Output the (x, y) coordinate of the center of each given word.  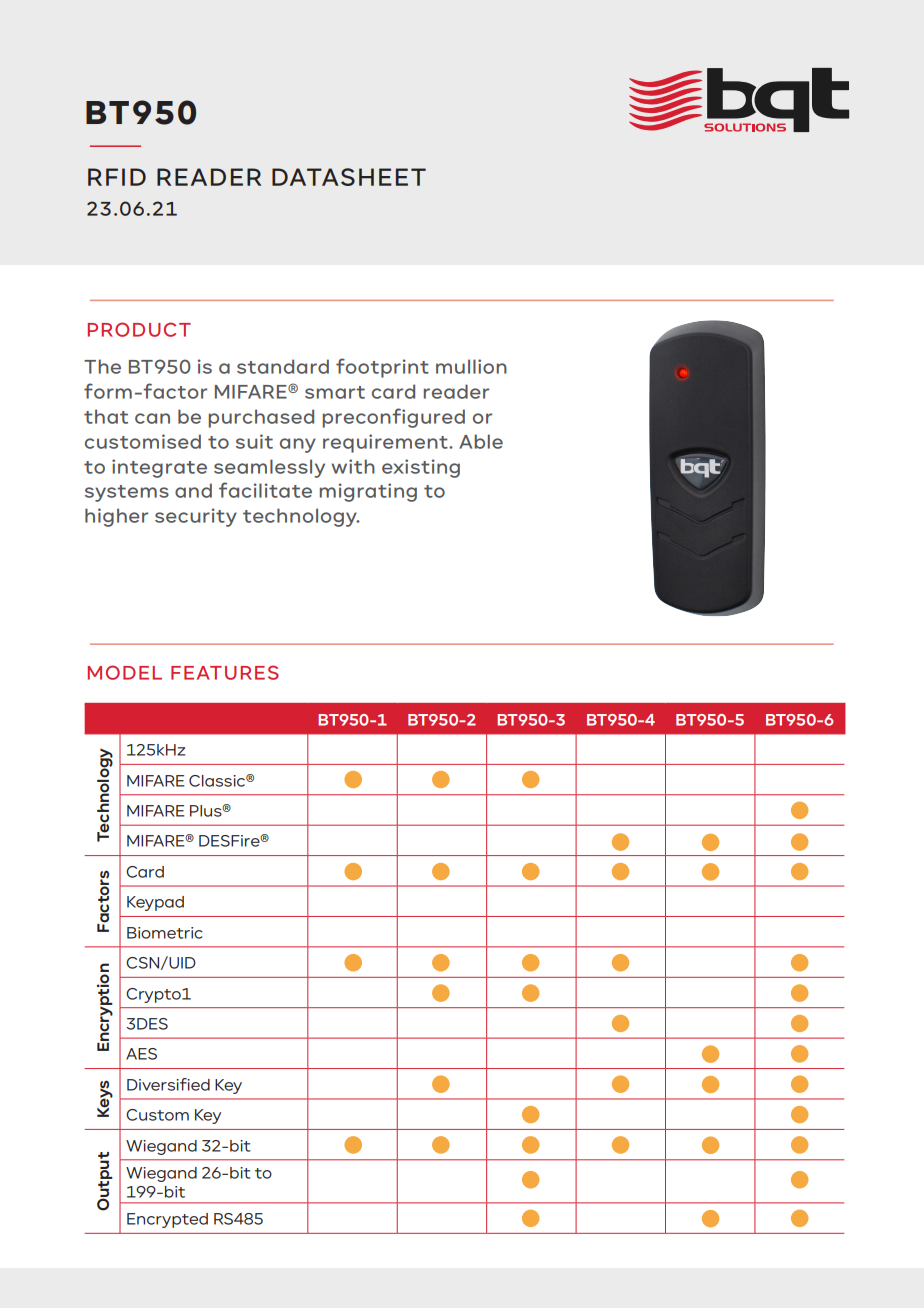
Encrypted (167, 1220)
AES (141, 1054)
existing (421, 468)
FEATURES (225, 672)
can (152, 418)
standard (283, 366)
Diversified (168, 1084)
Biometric (165, 933)
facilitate (265, 490)
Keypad (155, 903)
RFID (117, 177)
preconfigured (393, 418)
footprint (382, 368)
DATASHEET (349, 177)
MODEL (124, 672)
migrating (368, 492)
